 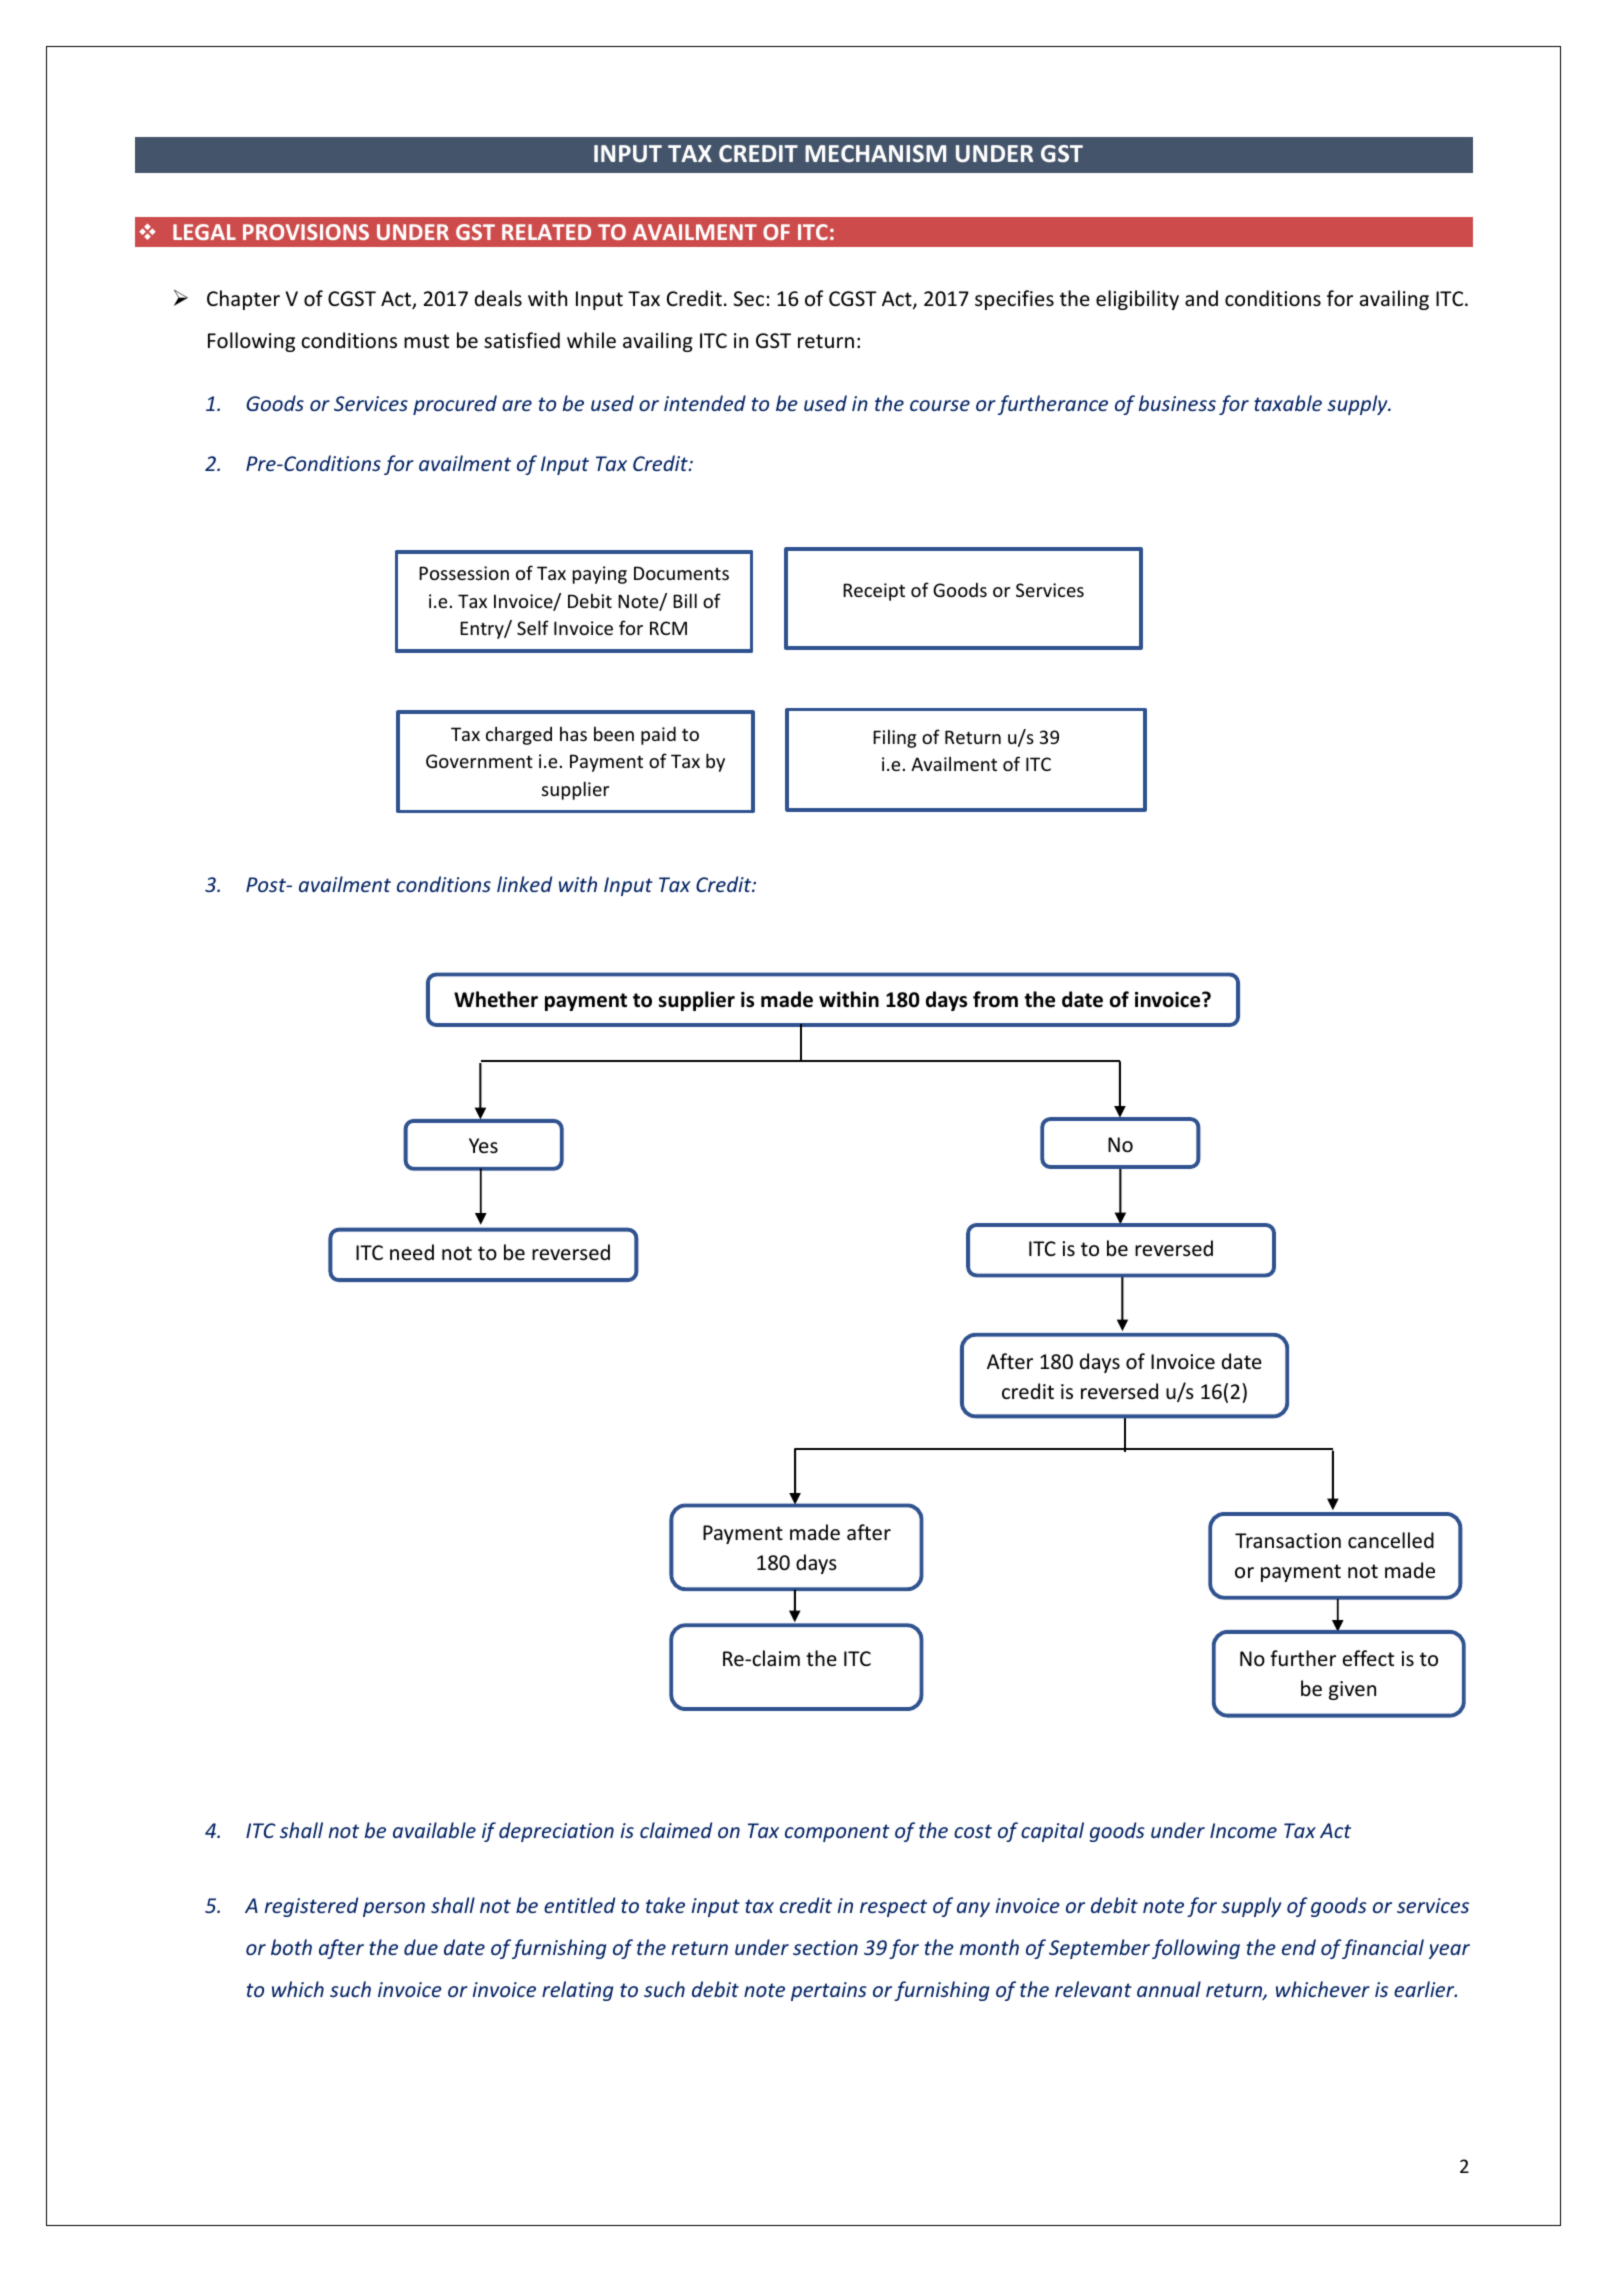 I want to click on Filing, so click(x=894, y=738).
